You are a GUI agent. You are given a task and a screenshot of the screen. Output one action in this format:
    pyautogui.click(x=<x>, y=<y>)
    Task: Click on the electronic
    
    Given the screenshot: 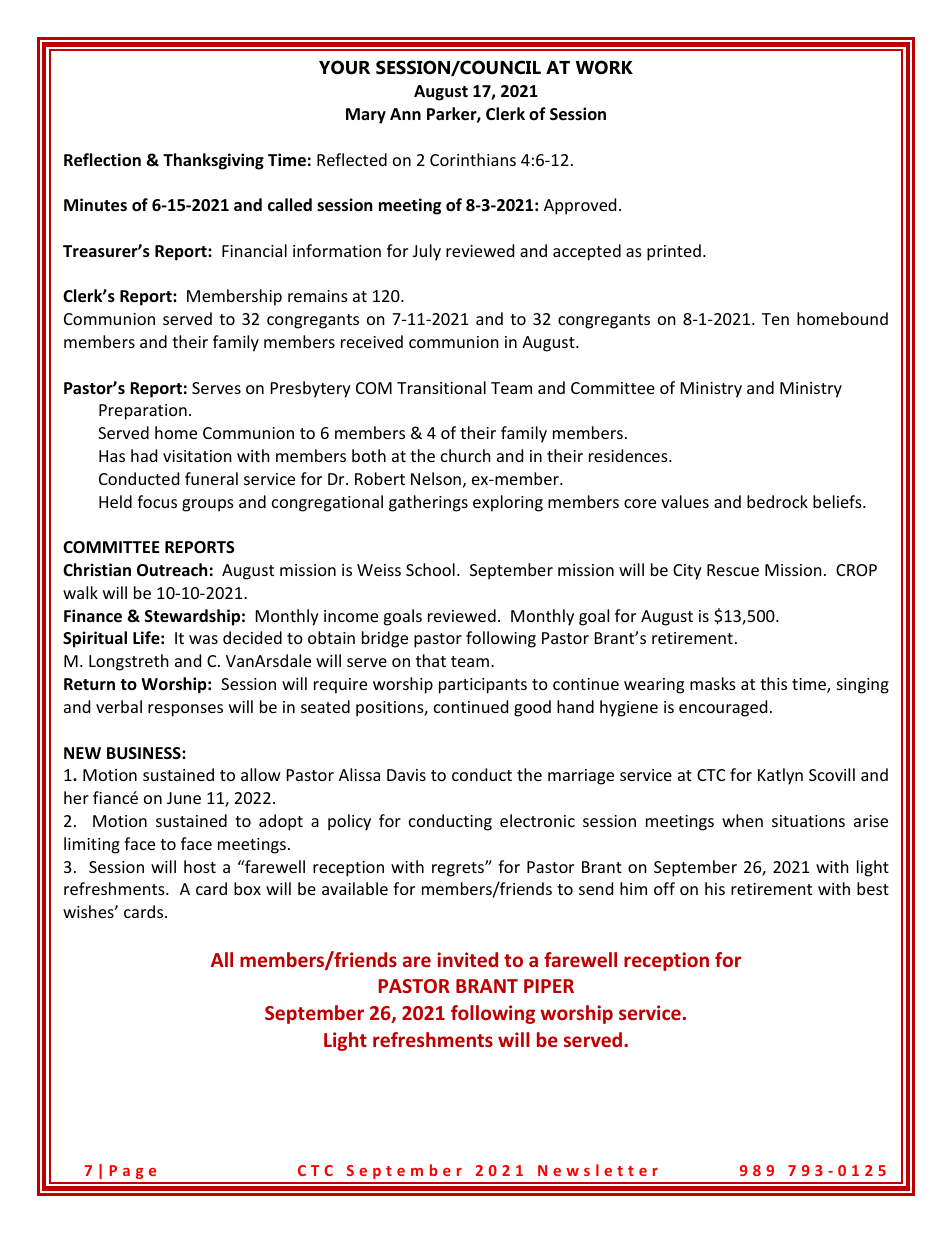 What is the action you would take?
    pyautogui.click(x=537, y=820)
